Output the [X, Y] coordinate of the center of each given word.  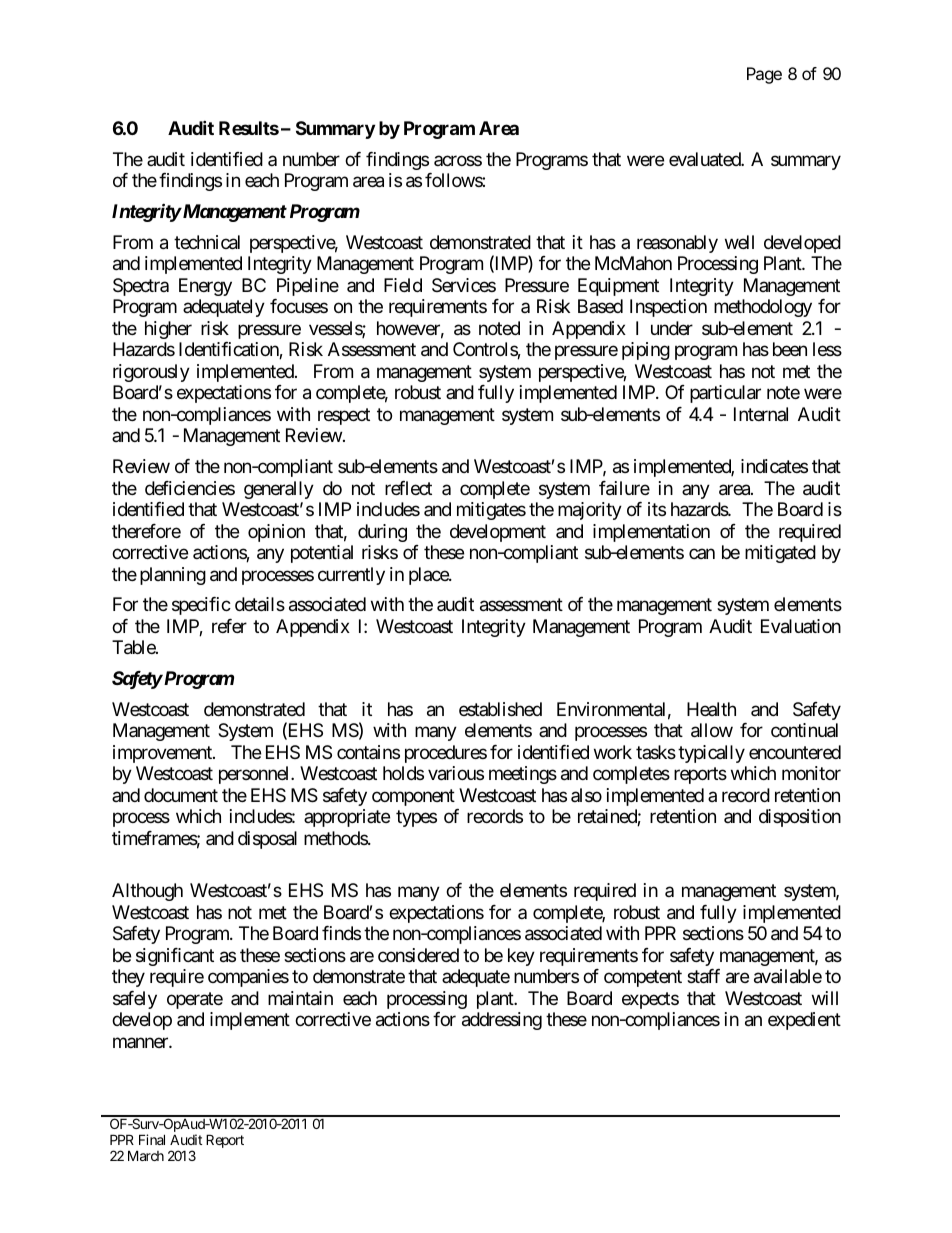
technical [207, 242]
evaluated [705, 159]
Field [403, 285]
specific [201, 606]
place [429, 576]
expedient [804, 1021]
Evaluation [801, 626]
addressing [502, 1021]
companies [248, 978]
